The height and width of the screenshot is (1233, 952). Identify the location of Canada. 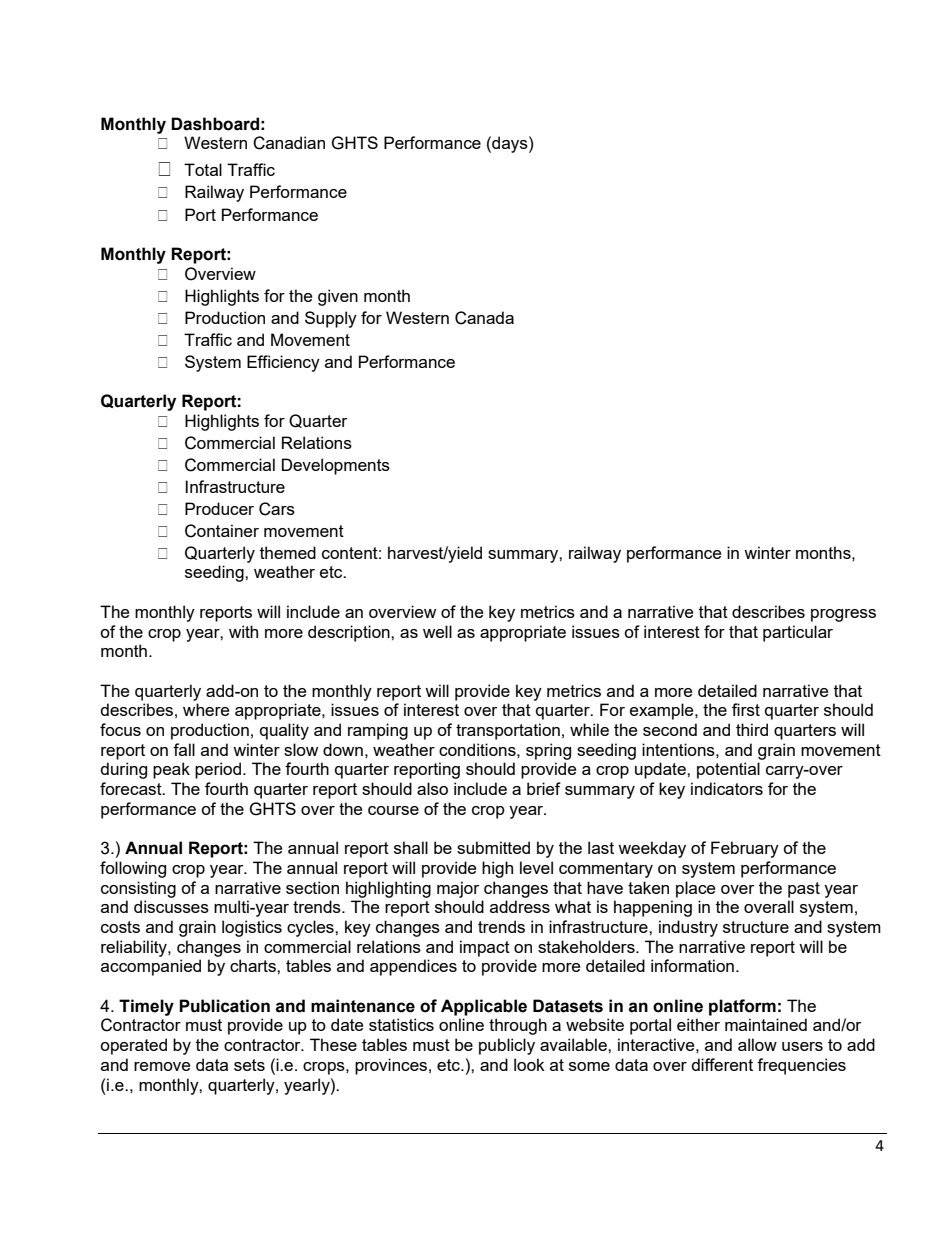
(484, 318).
